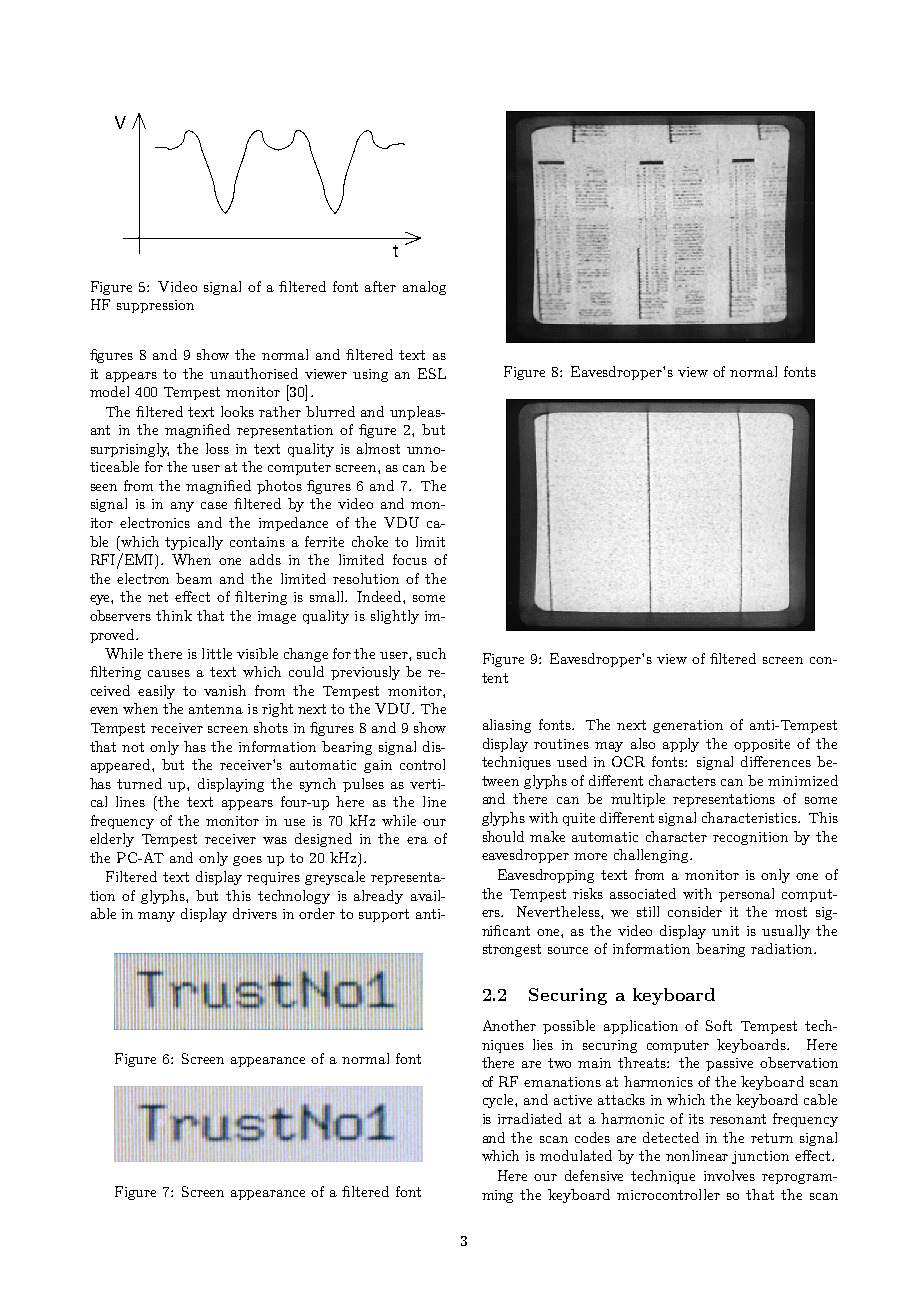  I want to click on choke, so click(370, 541).
